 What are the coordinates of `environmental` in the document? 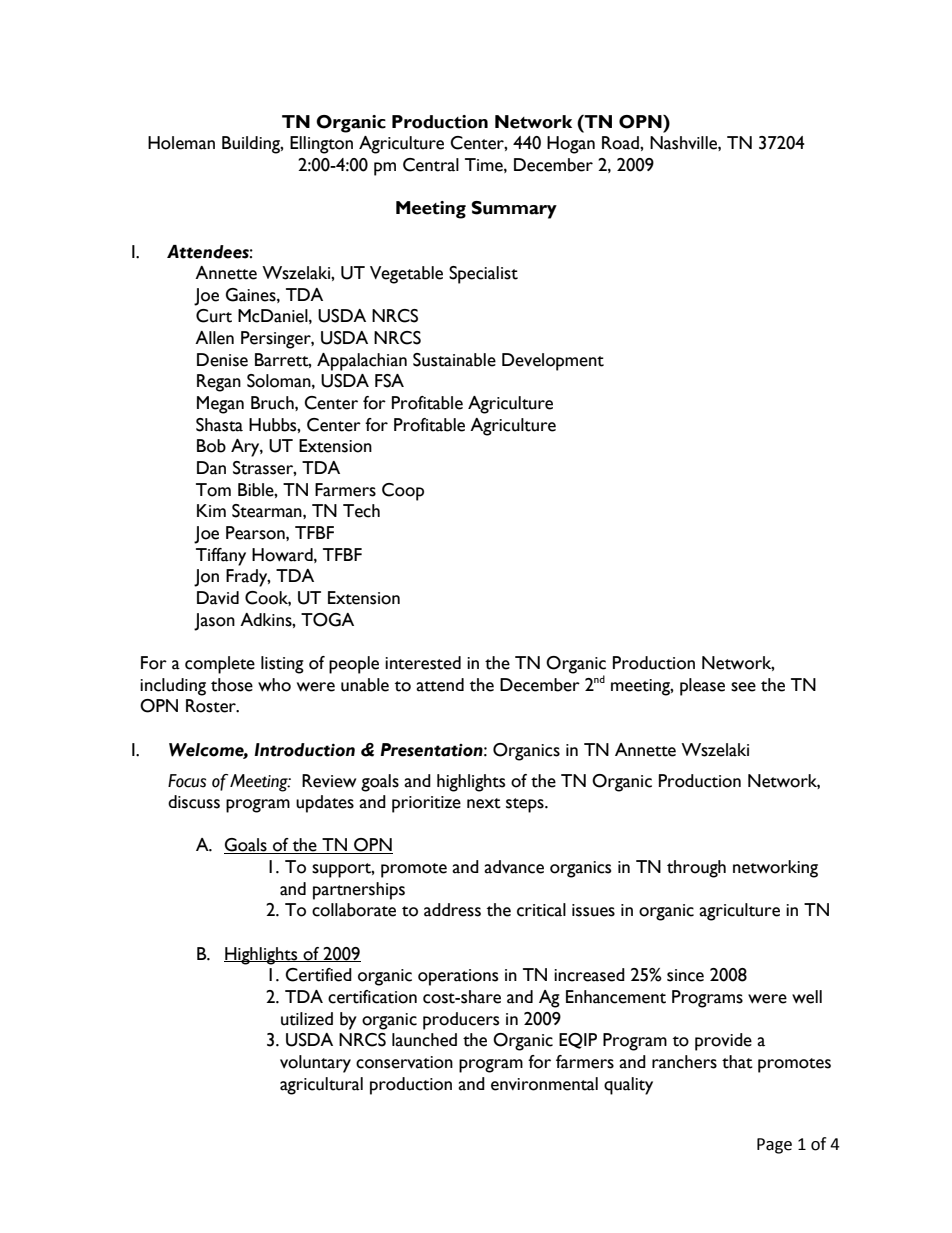 It's located at (544, 1084).
